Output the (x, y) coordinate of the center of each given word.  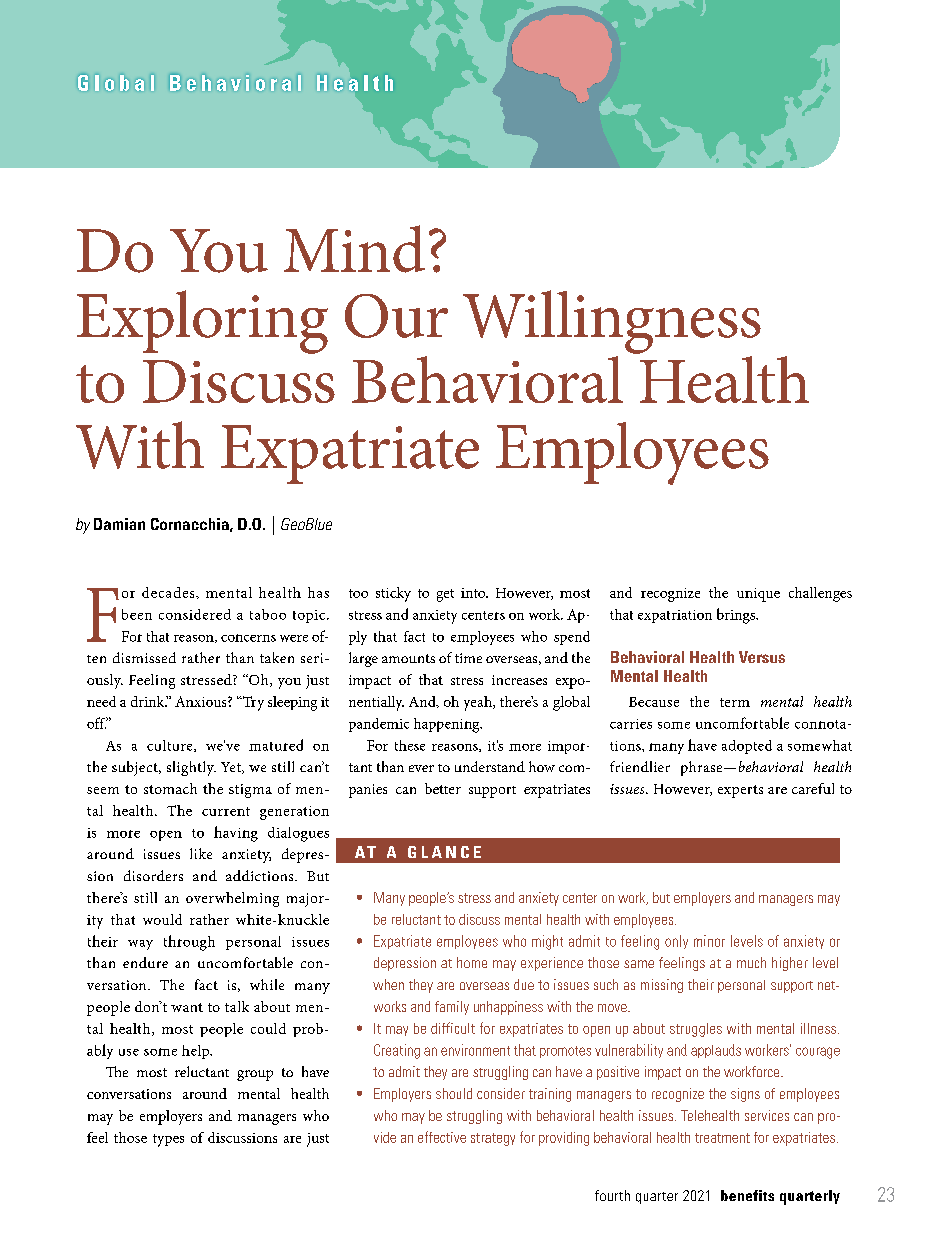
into (474, 593)
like (201, 853)
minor (709, 941)
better (443, 788)
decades (169, 592)
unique (758, 595)
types (168, 1140)
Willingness (612, 322)
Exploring (202, 322)
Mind (354, 249)
